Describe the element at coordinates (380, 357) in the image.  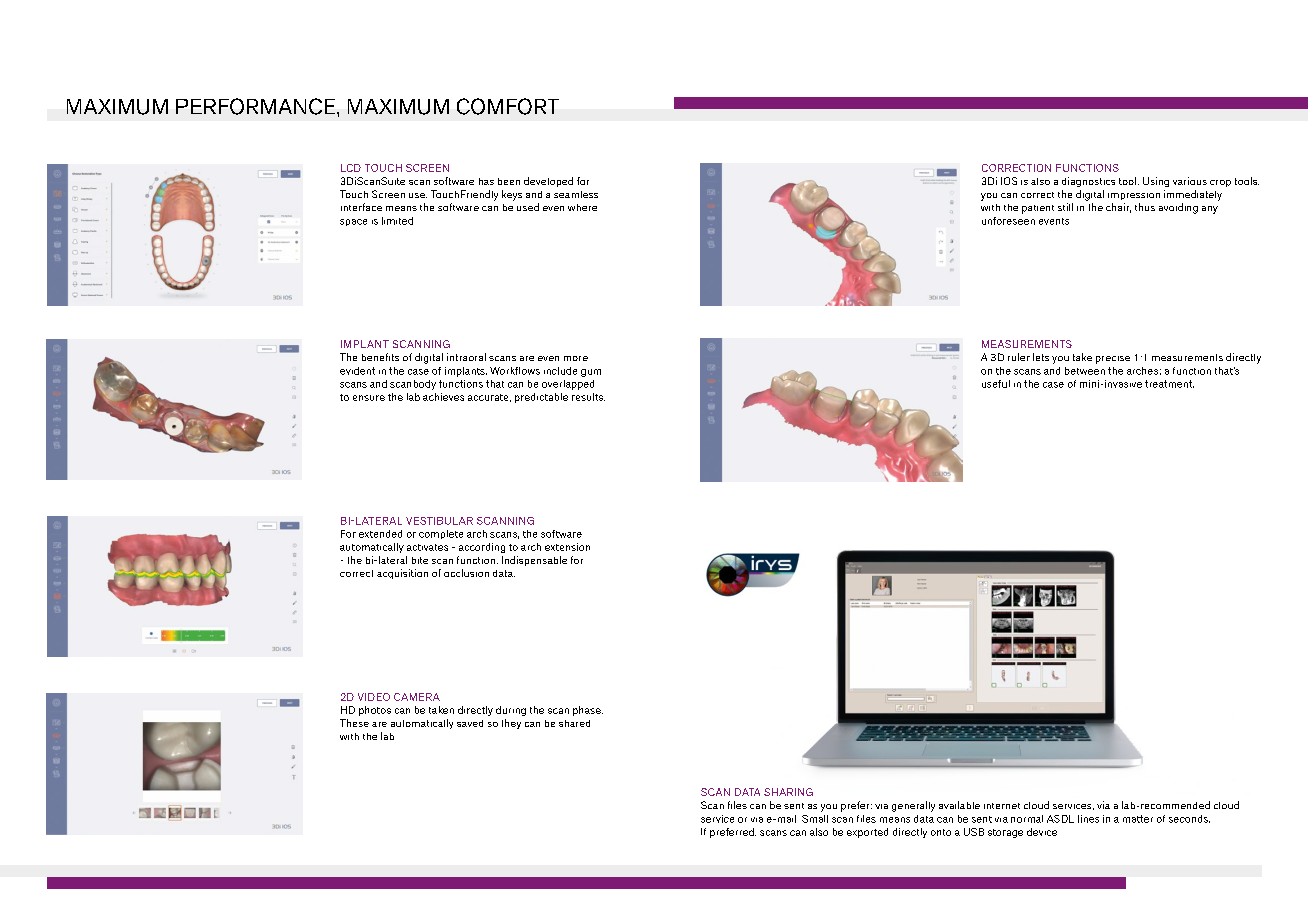
I see `benefits` at that location.
